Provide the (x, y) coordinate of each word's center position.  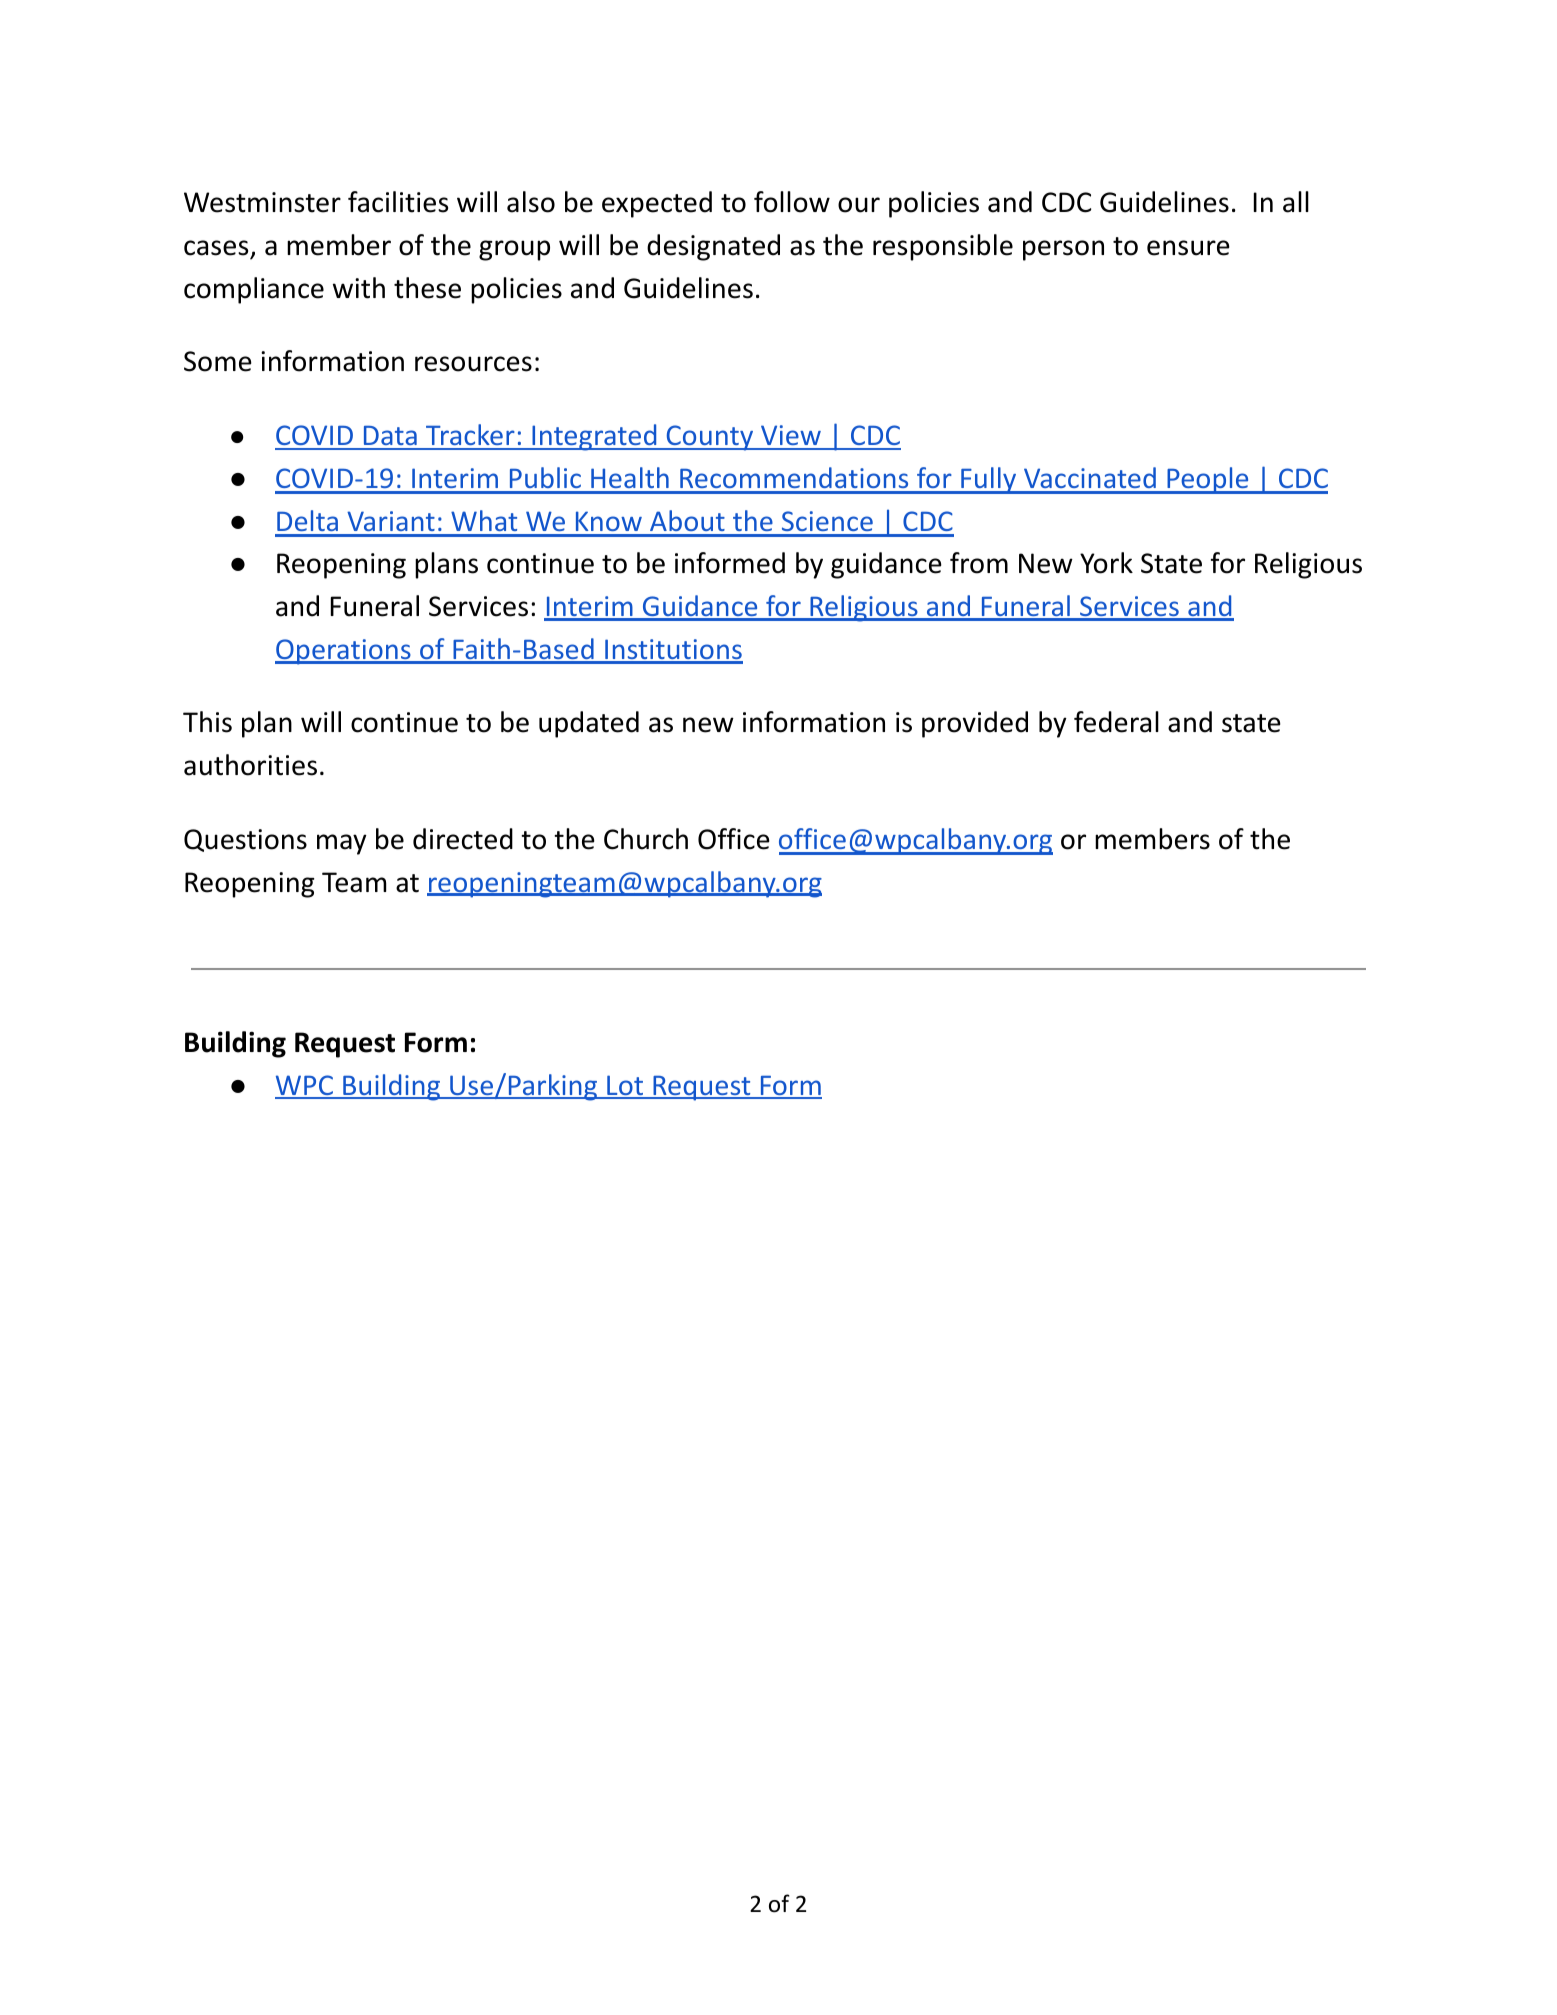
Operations (344, 652)
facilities (398, 202)
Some (218, 361)
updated (589, 724)
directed (463, 839)
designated (713, 247)
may (342, 844)
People (1208, 480)
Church (646, 839)
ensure (1188, 248)
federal (1116, 722)
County (710, 438)
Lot (625, 1086)
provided (975, 724)
